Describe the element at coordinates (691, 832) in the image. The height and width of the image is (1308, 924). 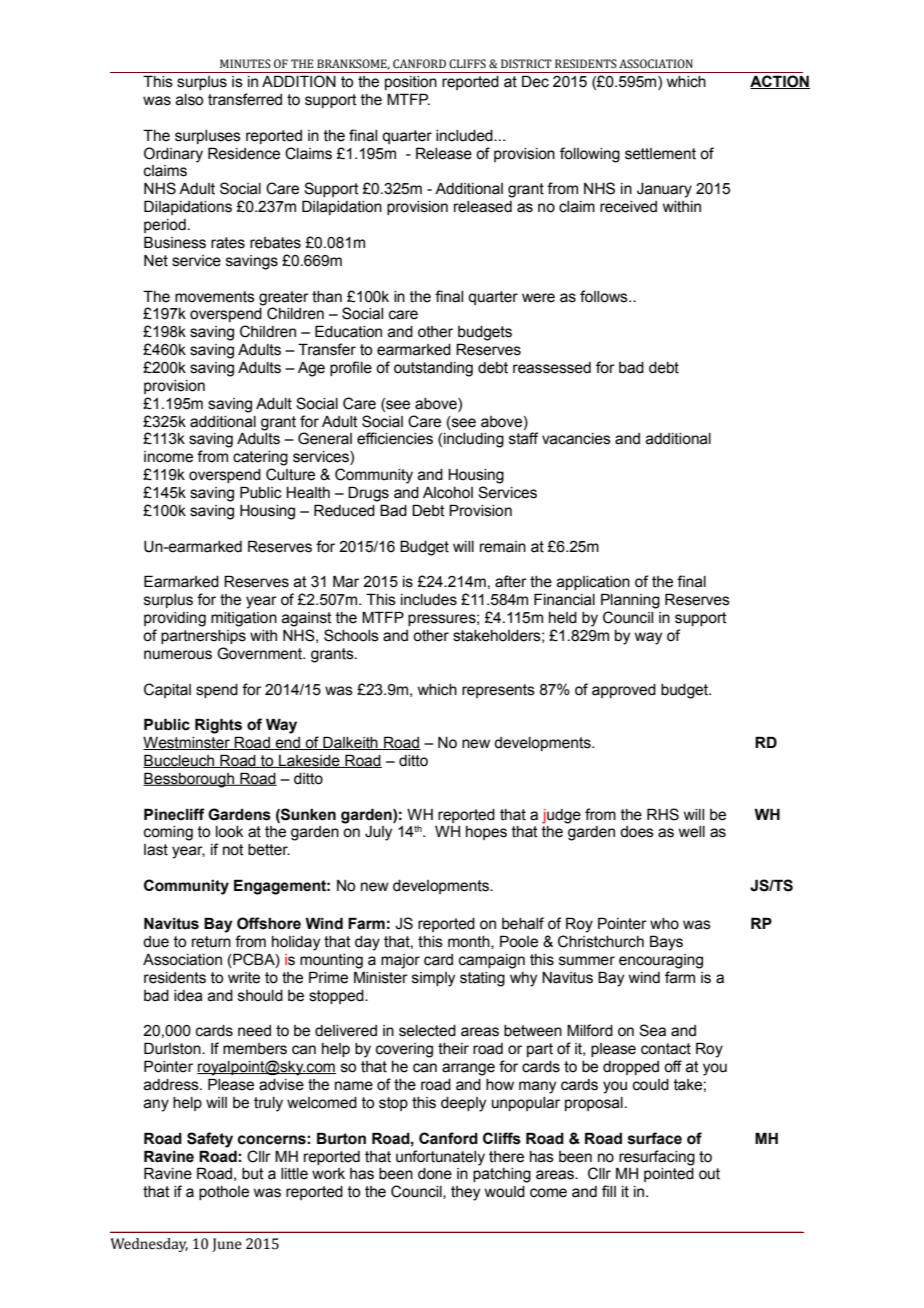
I see `well` at that location.
